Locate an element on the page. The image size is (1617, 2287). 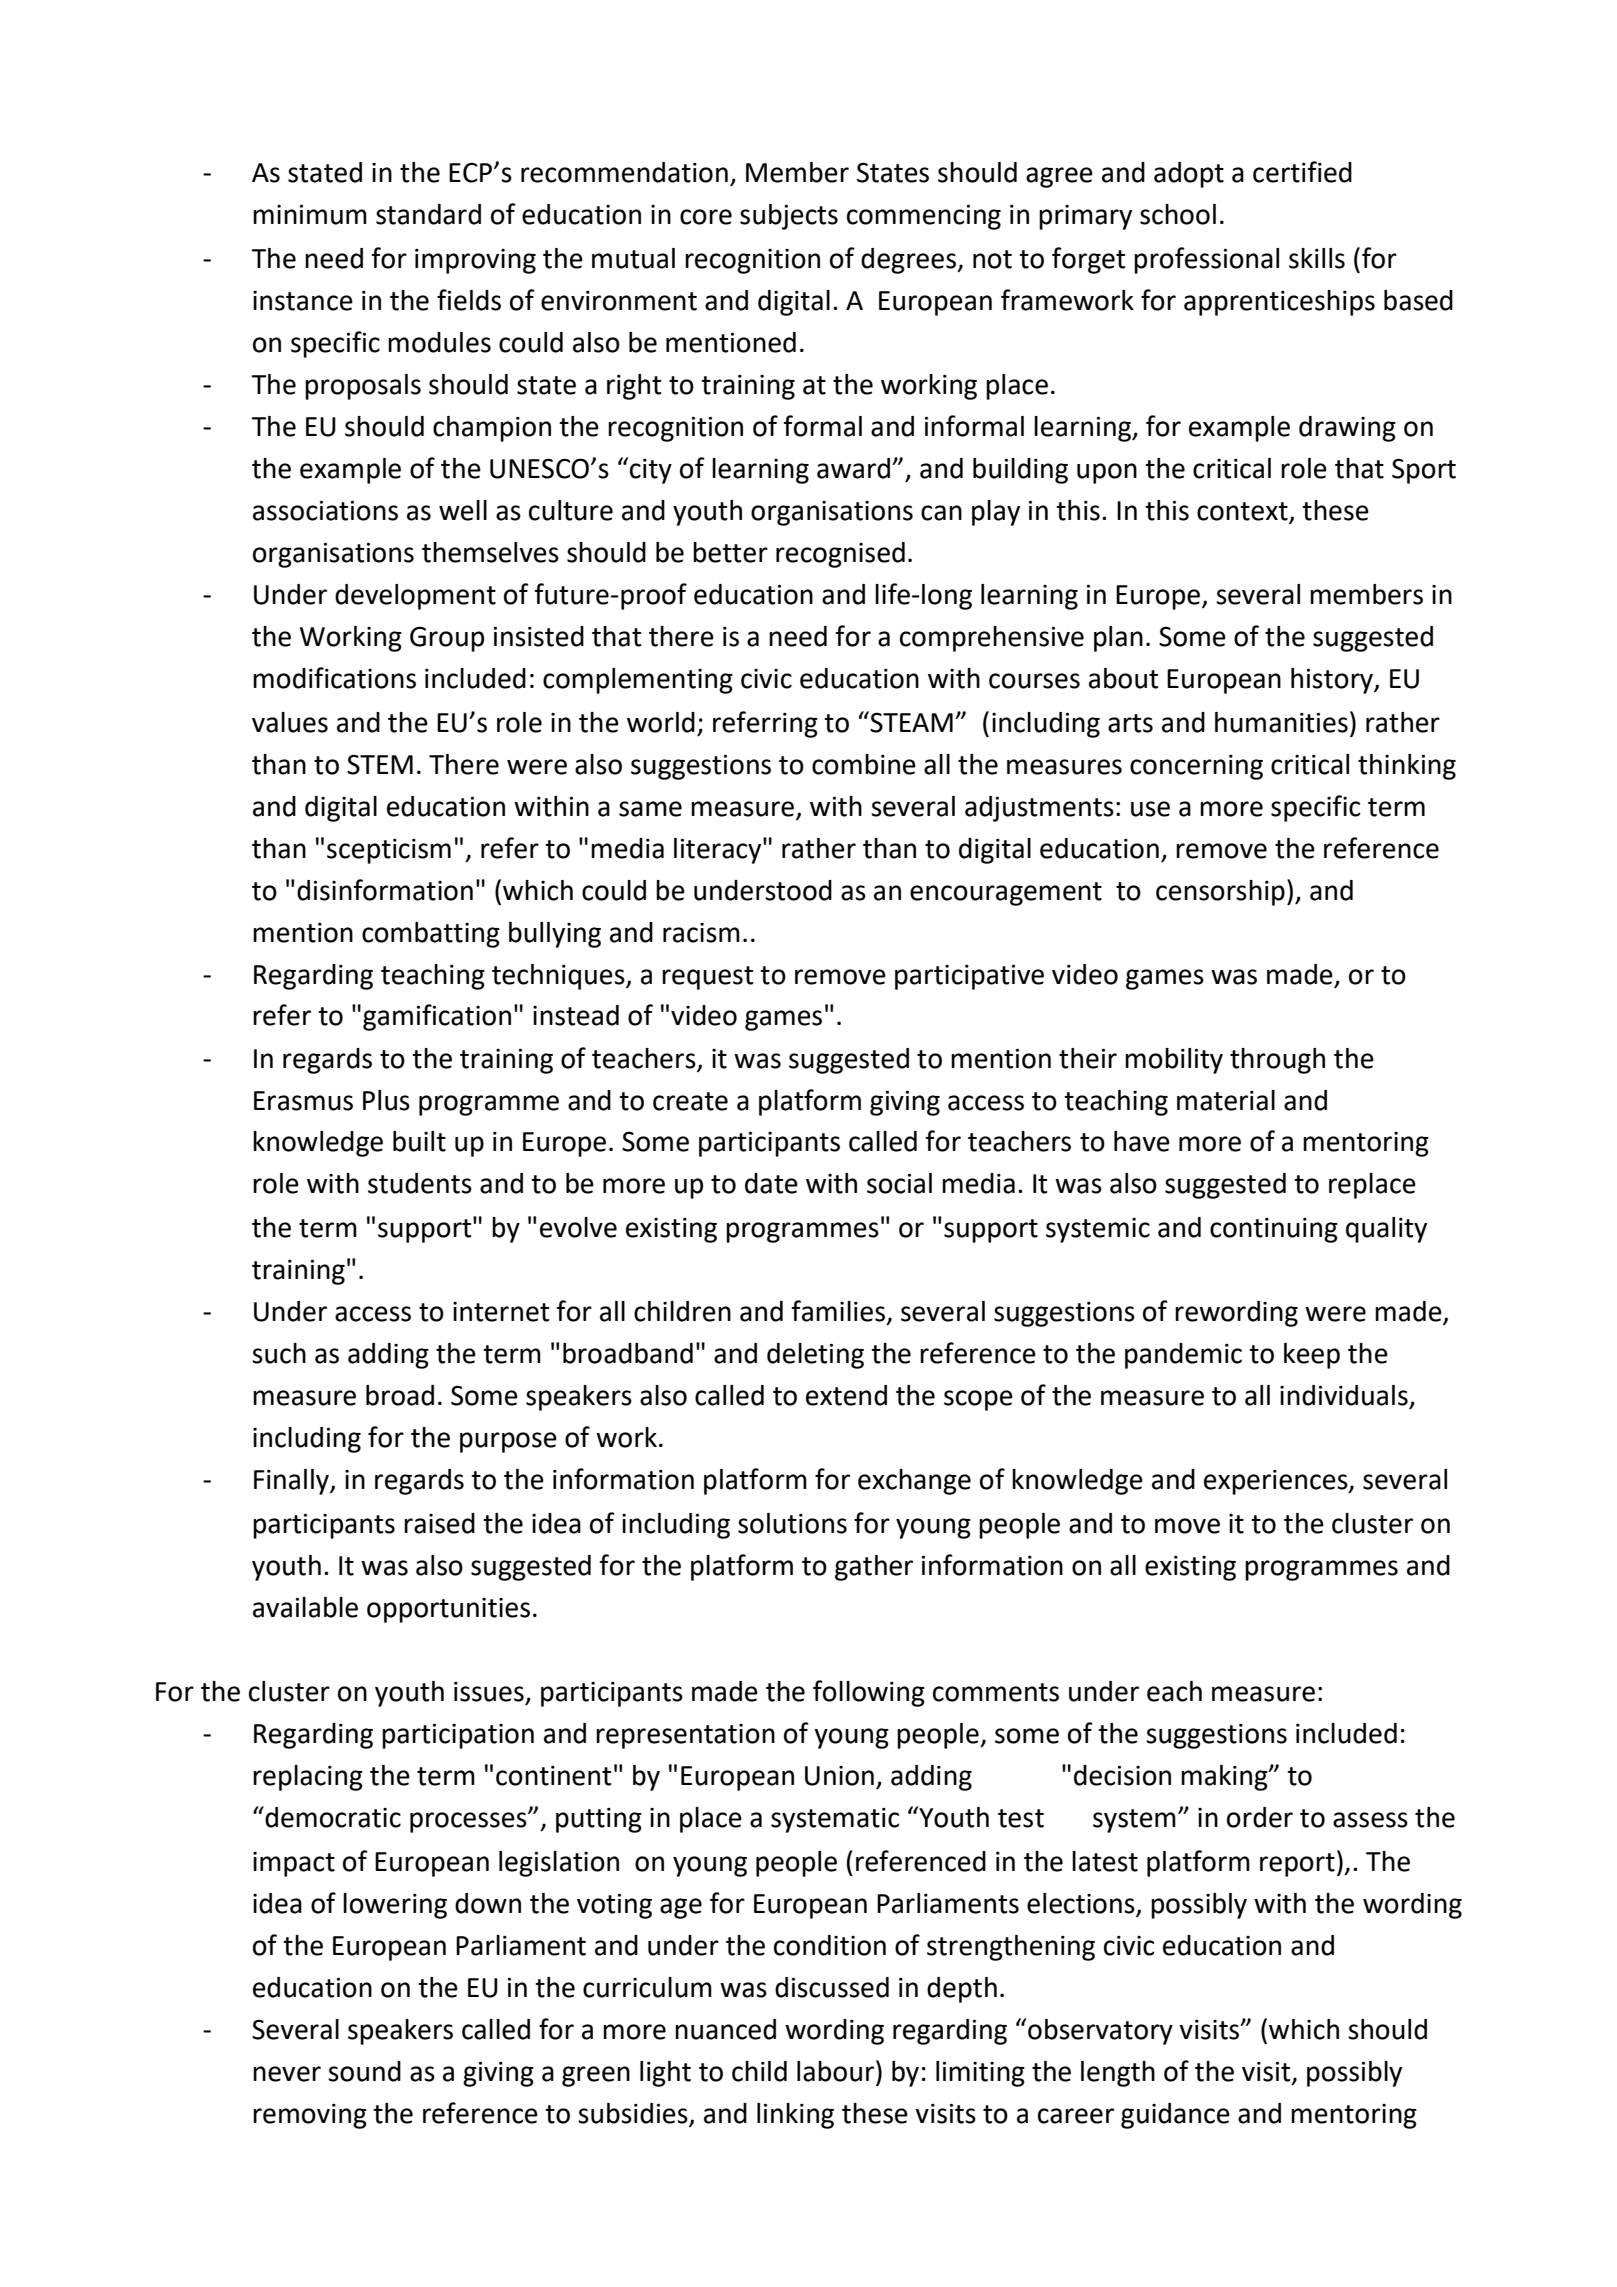
sound is located at coordinates (364, 2071).
